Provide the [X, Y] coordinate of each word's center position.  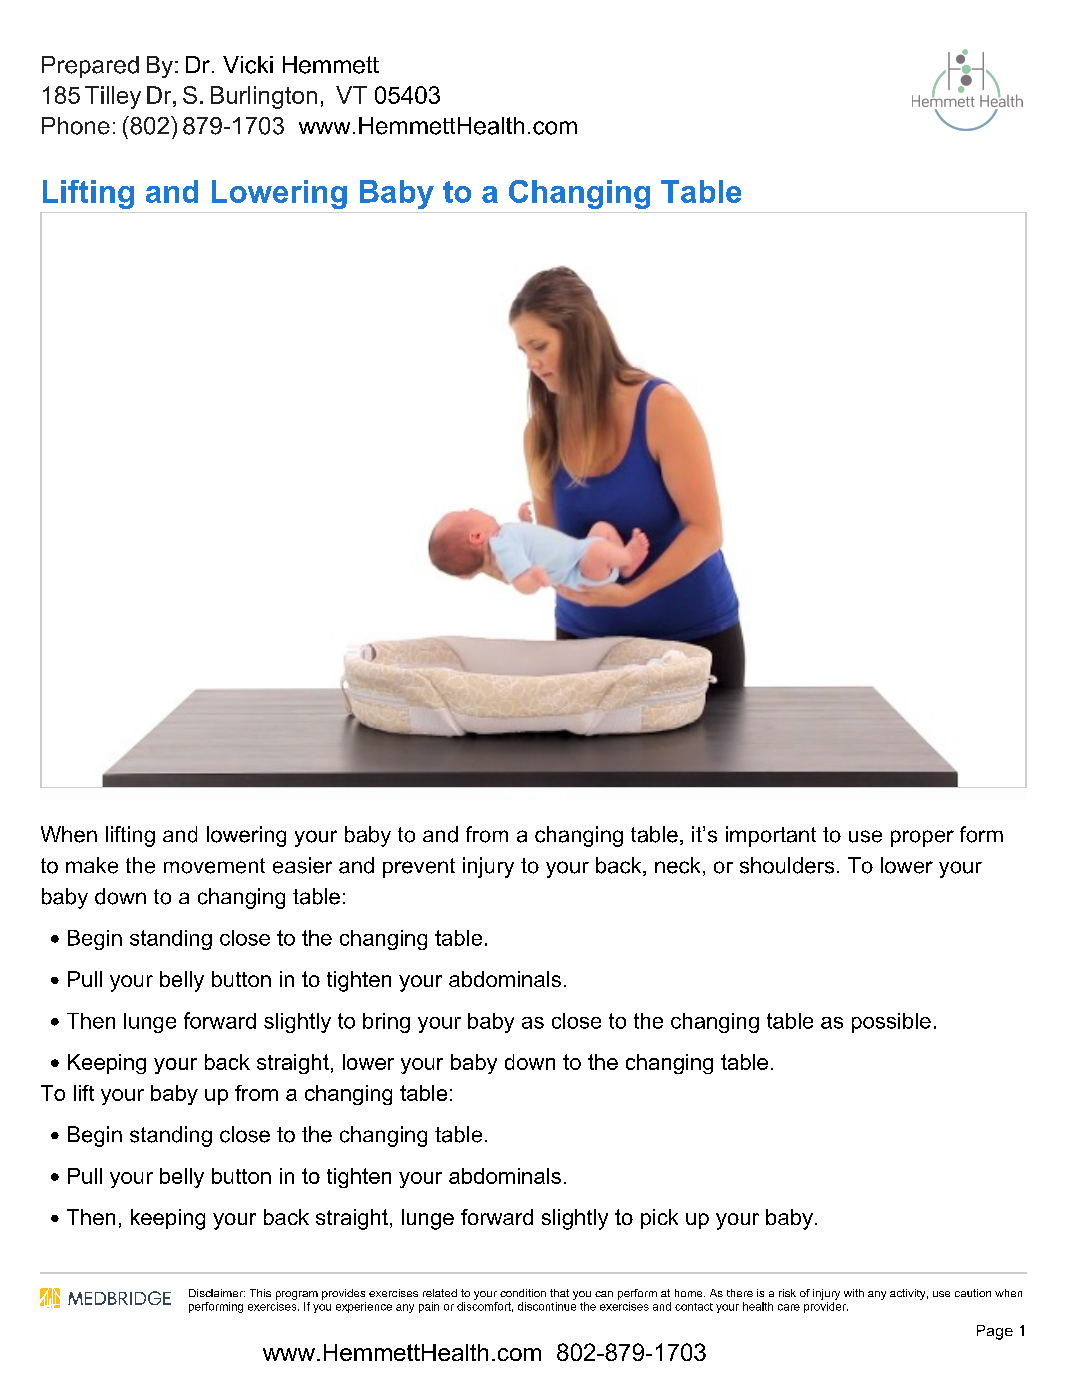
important [771, 836]
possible [891, 1023]
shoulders [787, 865]
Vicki [248, 65]
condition [523, 1293]
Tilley [113, 97]
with [854, 1293]
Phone [76, 126]
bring [386, 1023]
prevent [419, 868]
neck [677, 865]
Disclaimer [217, 1293]
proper [922, 838]
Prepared [90, 67]
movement [214, 866]
